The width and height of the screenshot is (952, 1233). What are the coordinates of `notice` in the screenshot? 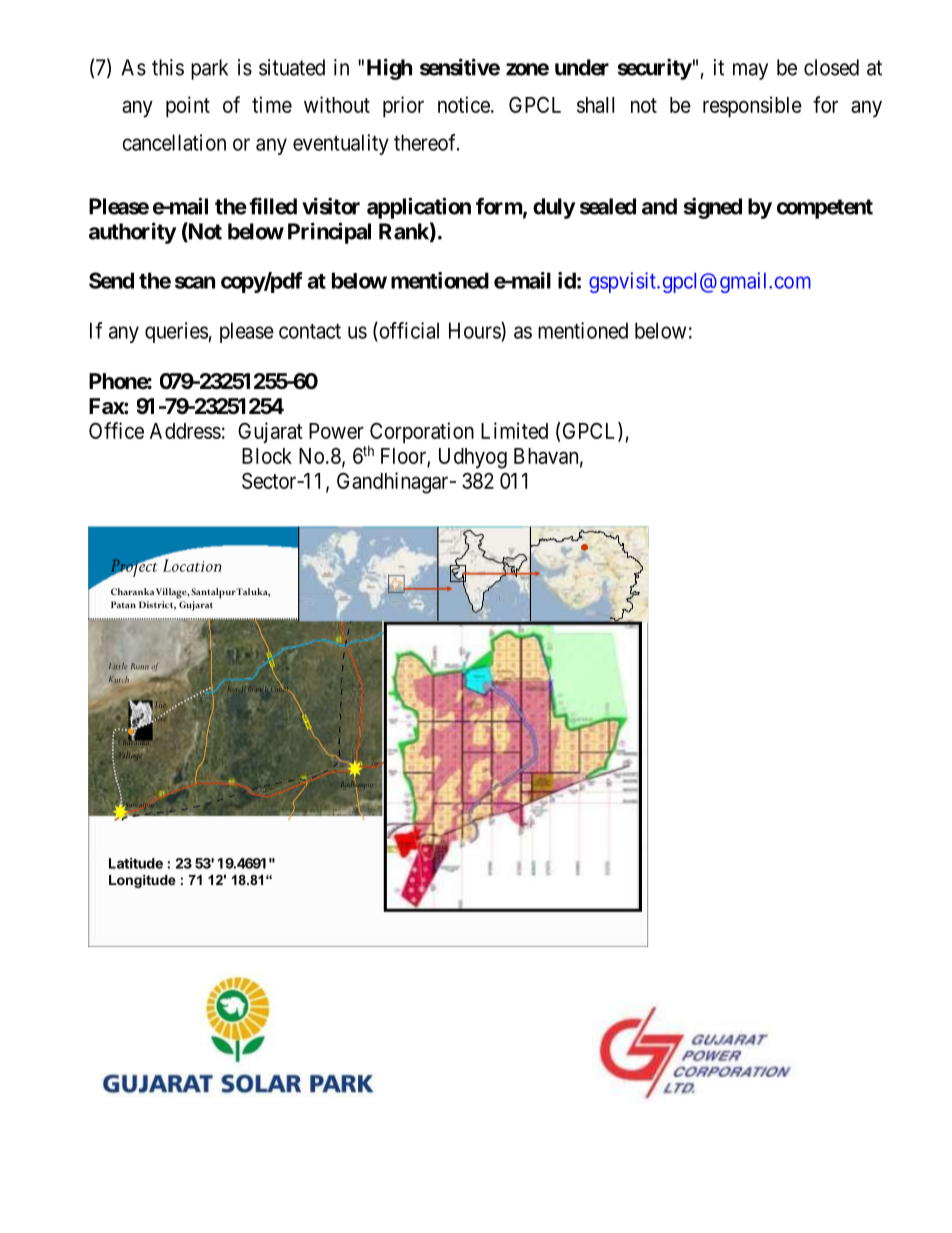 It's located at (464, 104).
